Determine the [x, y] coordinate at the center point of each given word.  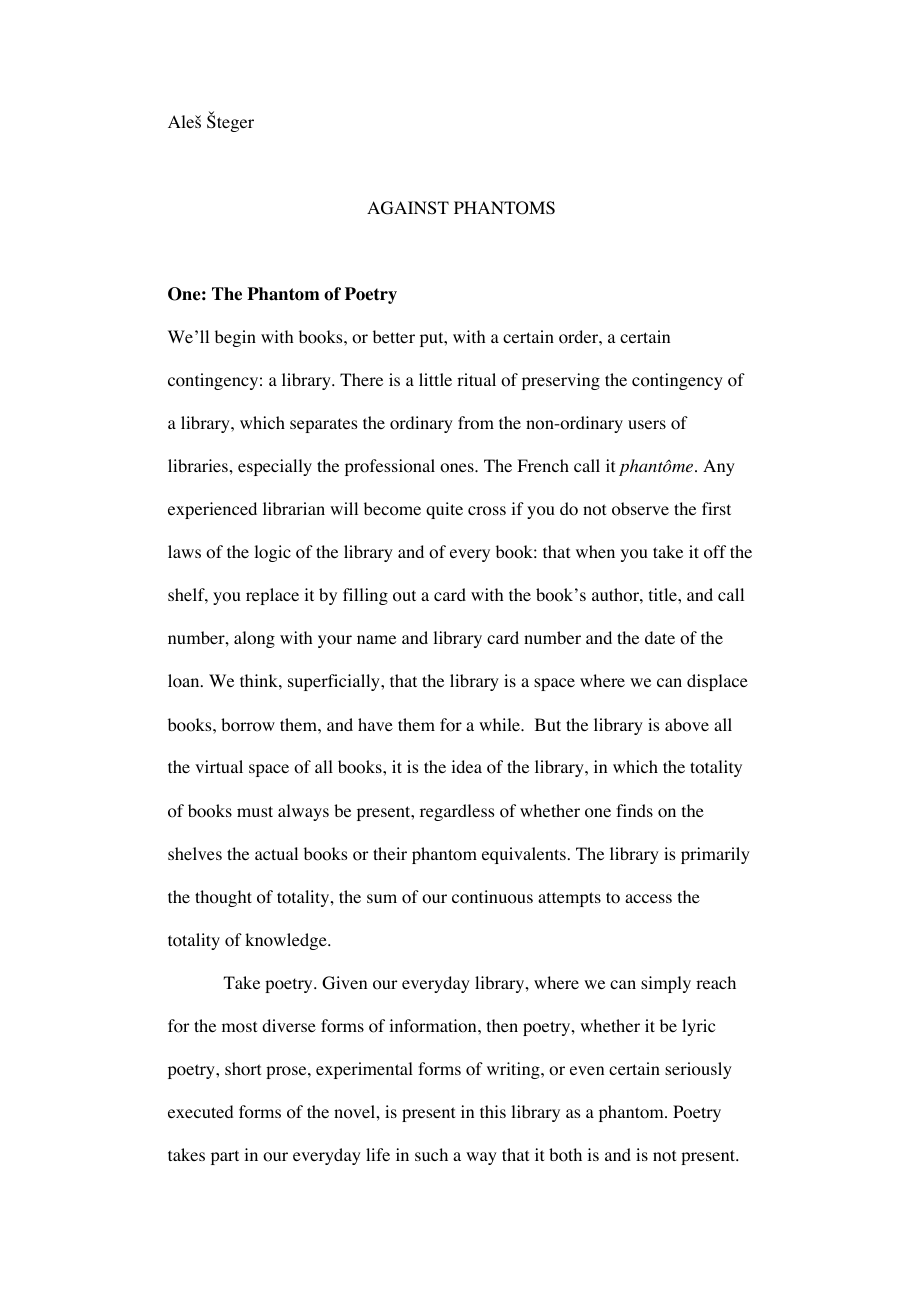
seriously [698, 1070]
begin [235, 338]
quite [444, 510]
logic [272, 553]
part [225, 1157]
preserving [561, 381]
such [431, 1154]
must [255, 811]
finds [634, 810]
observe [640, 509]
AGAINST [408, 208]
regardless [457, 812]
